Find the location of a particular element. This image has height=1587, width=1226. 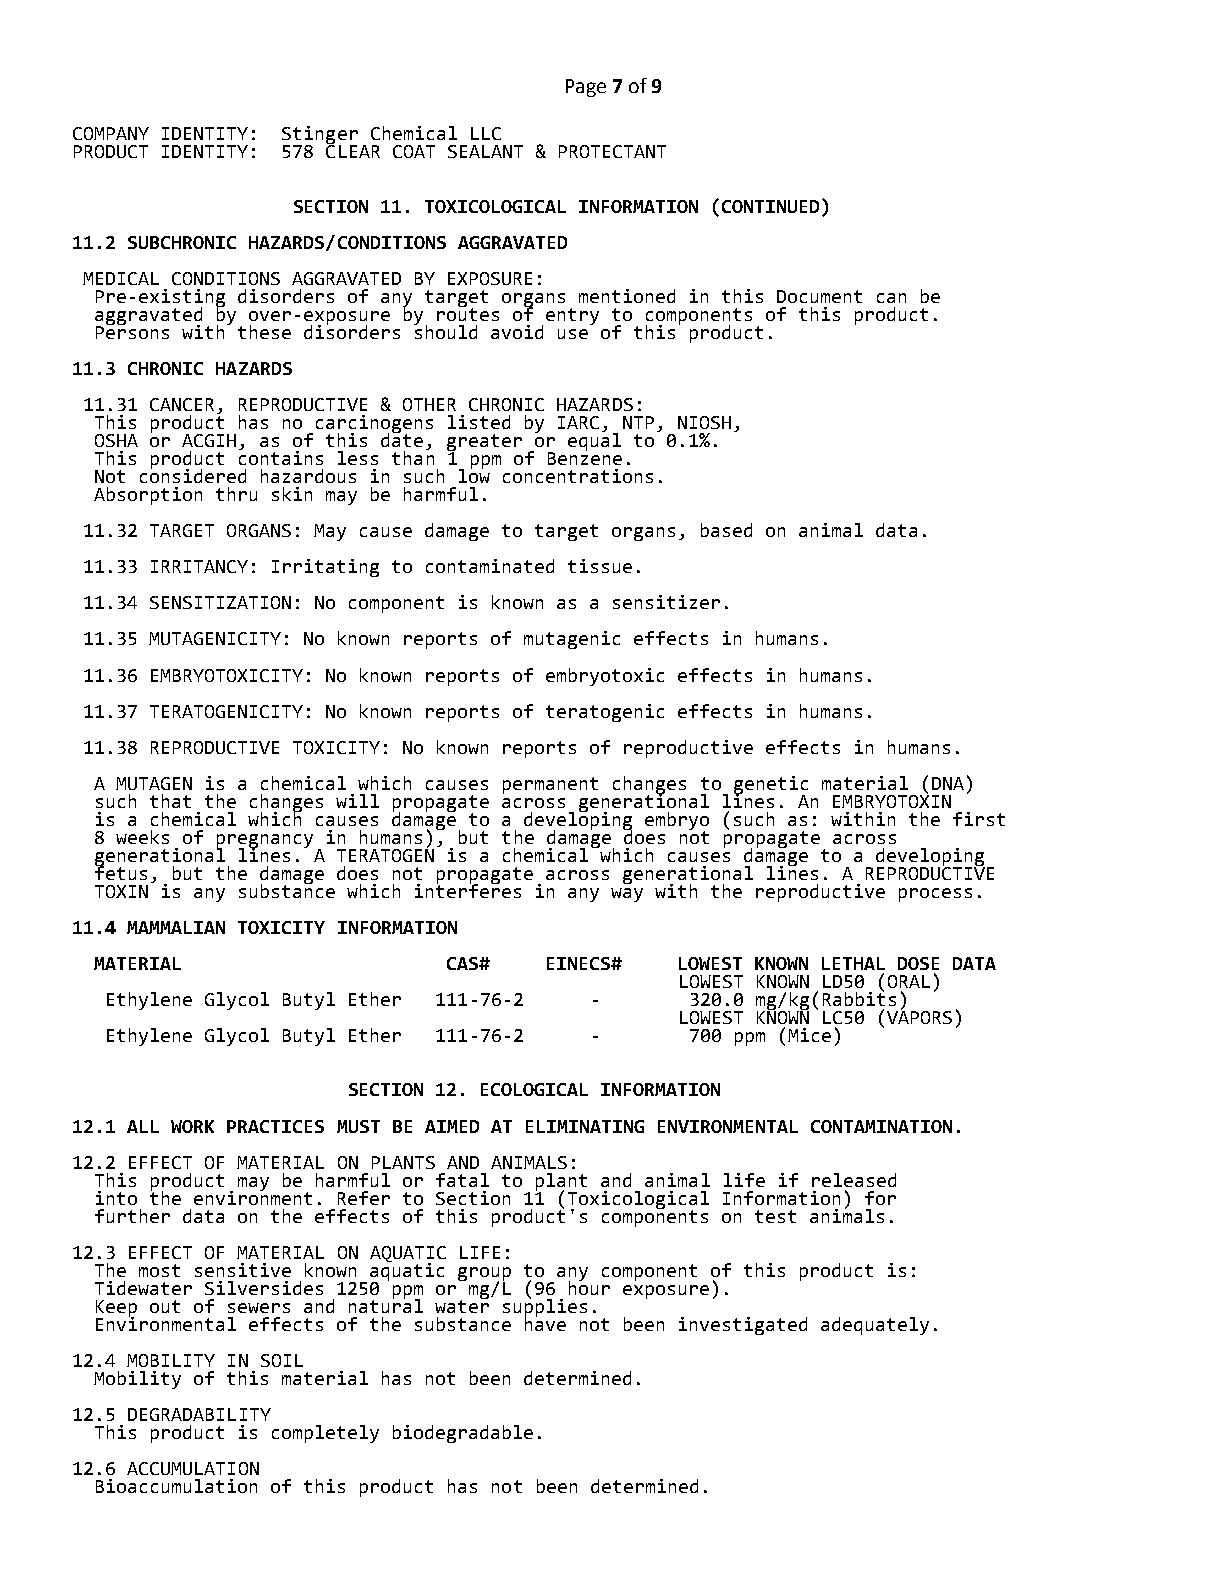

permanent is located at coordinates (550, 785).
